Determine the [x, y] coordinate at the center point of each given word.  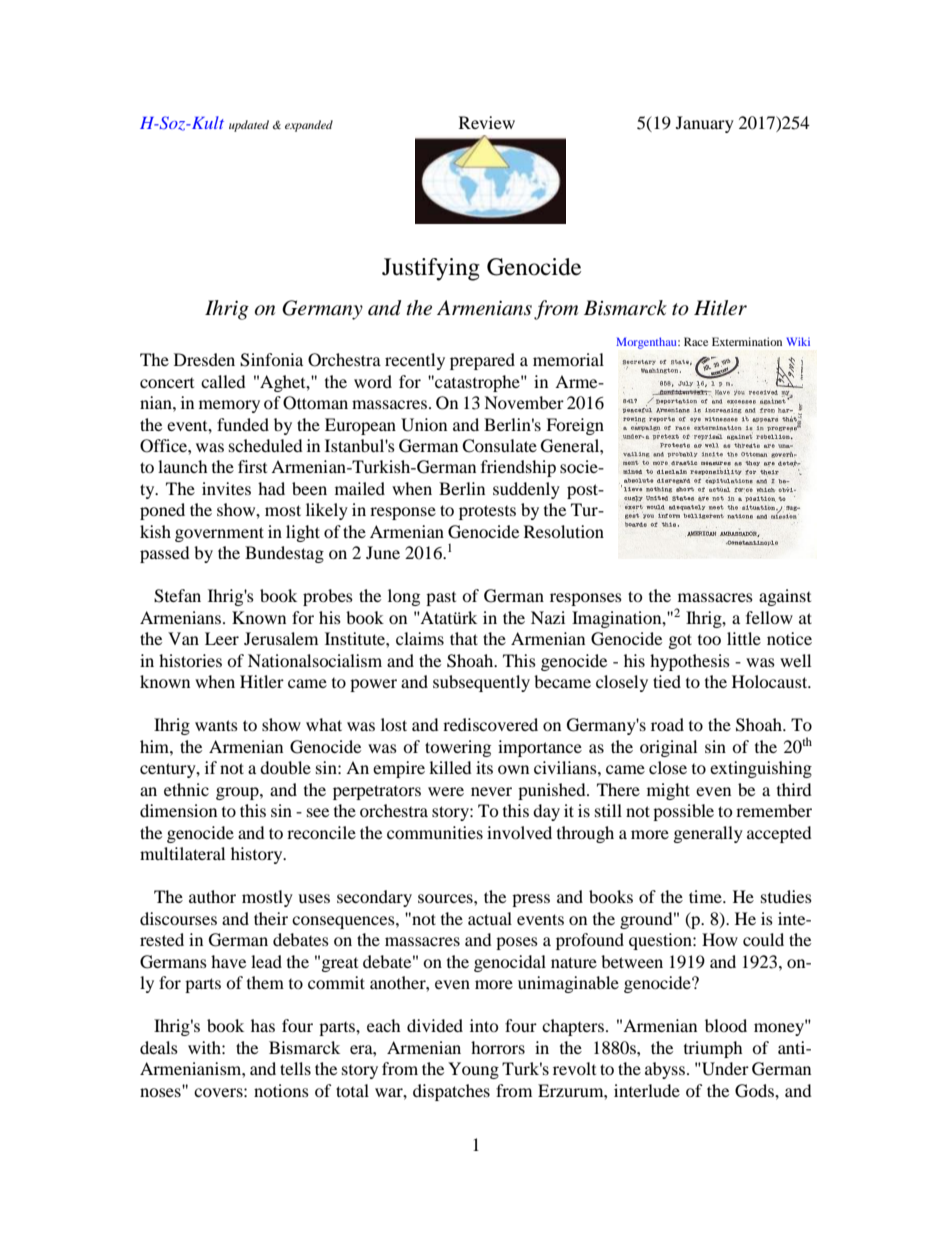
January [705, 124]
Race [696, 341]
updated [249, 126]
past [441, 599]
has [263, 1025]
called [223, 381]
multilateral [182, 853]
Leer [222, 638]
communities [435, 832]
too [709, 640]
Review [487, 122]
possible [683, 812]
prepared [482, 361]
